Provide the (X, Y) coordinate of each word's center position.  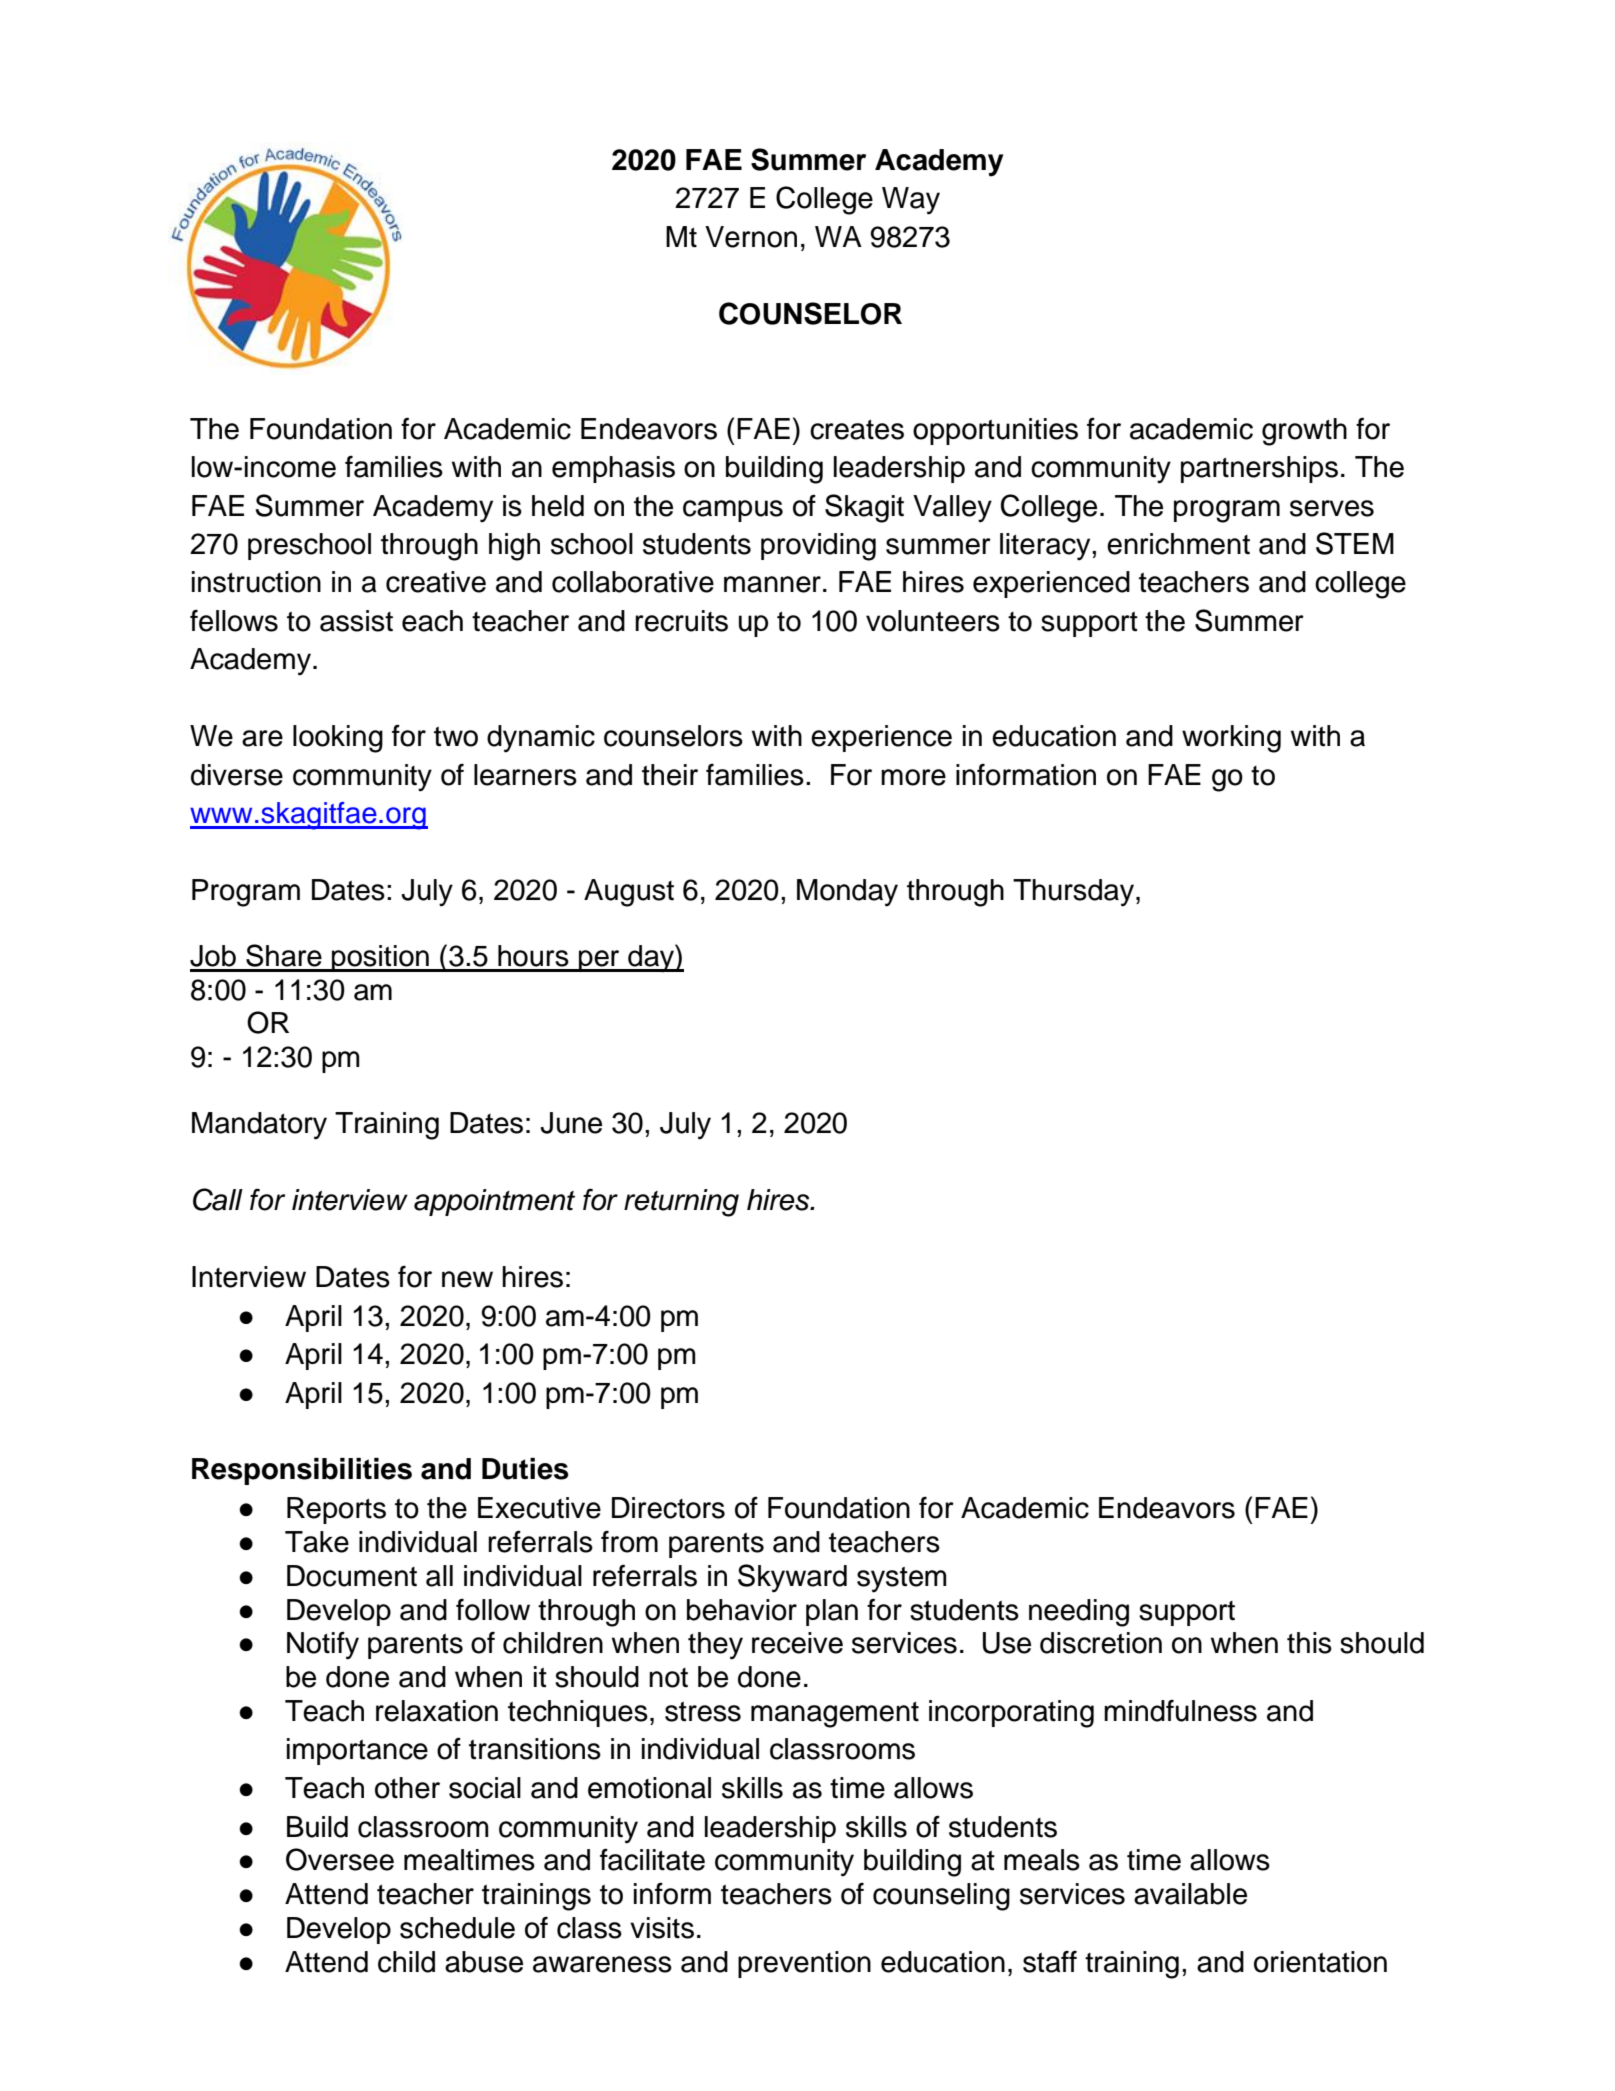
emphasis (613, 469)
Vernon (751, 237)
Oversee (340, 1859)
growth (1304, 432)
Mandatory (259, 1126)
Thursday (1073, 893)
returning (681, 1203)
